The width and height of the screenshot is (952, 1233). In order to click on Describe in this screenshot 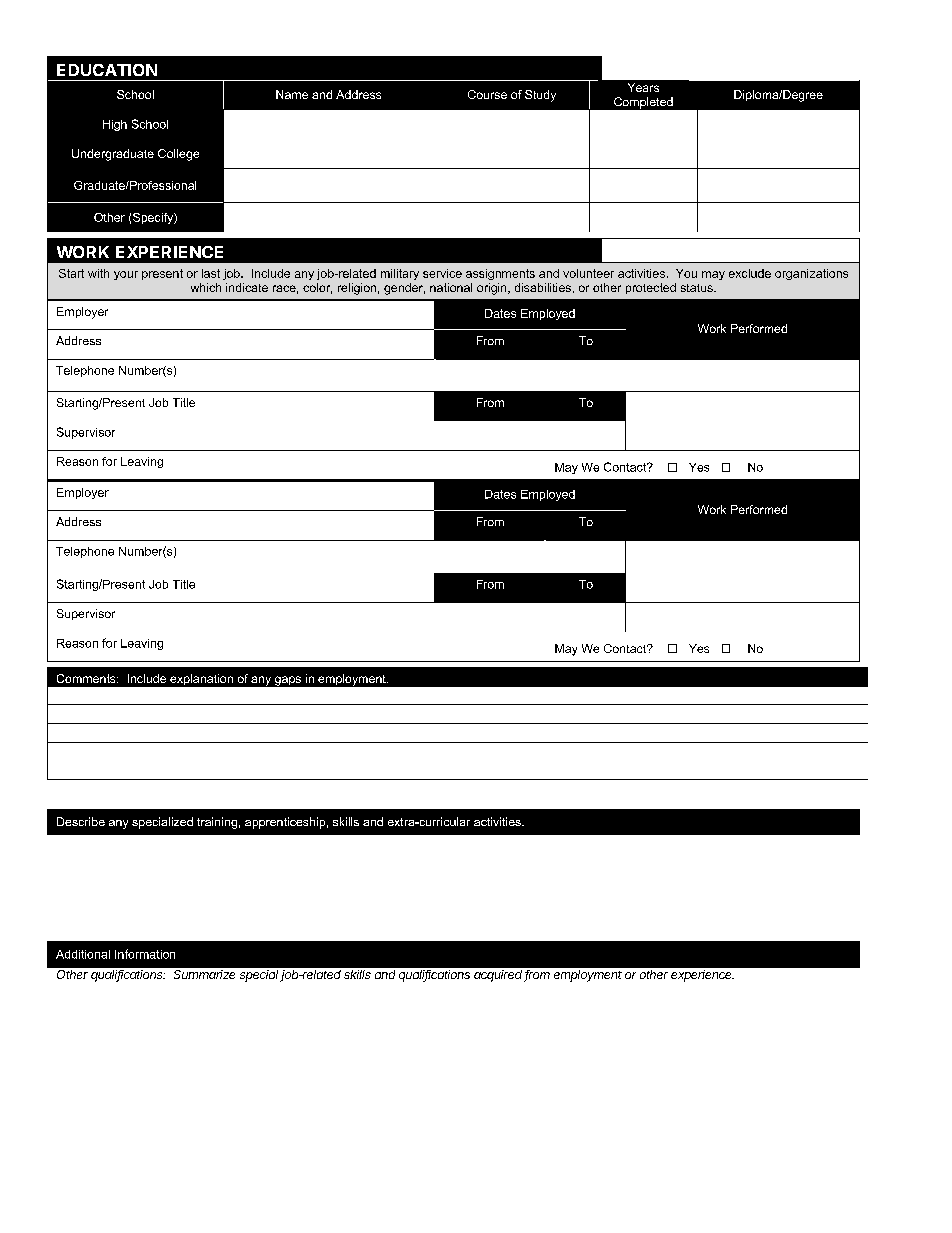, I will do `click(81, 821)`.
